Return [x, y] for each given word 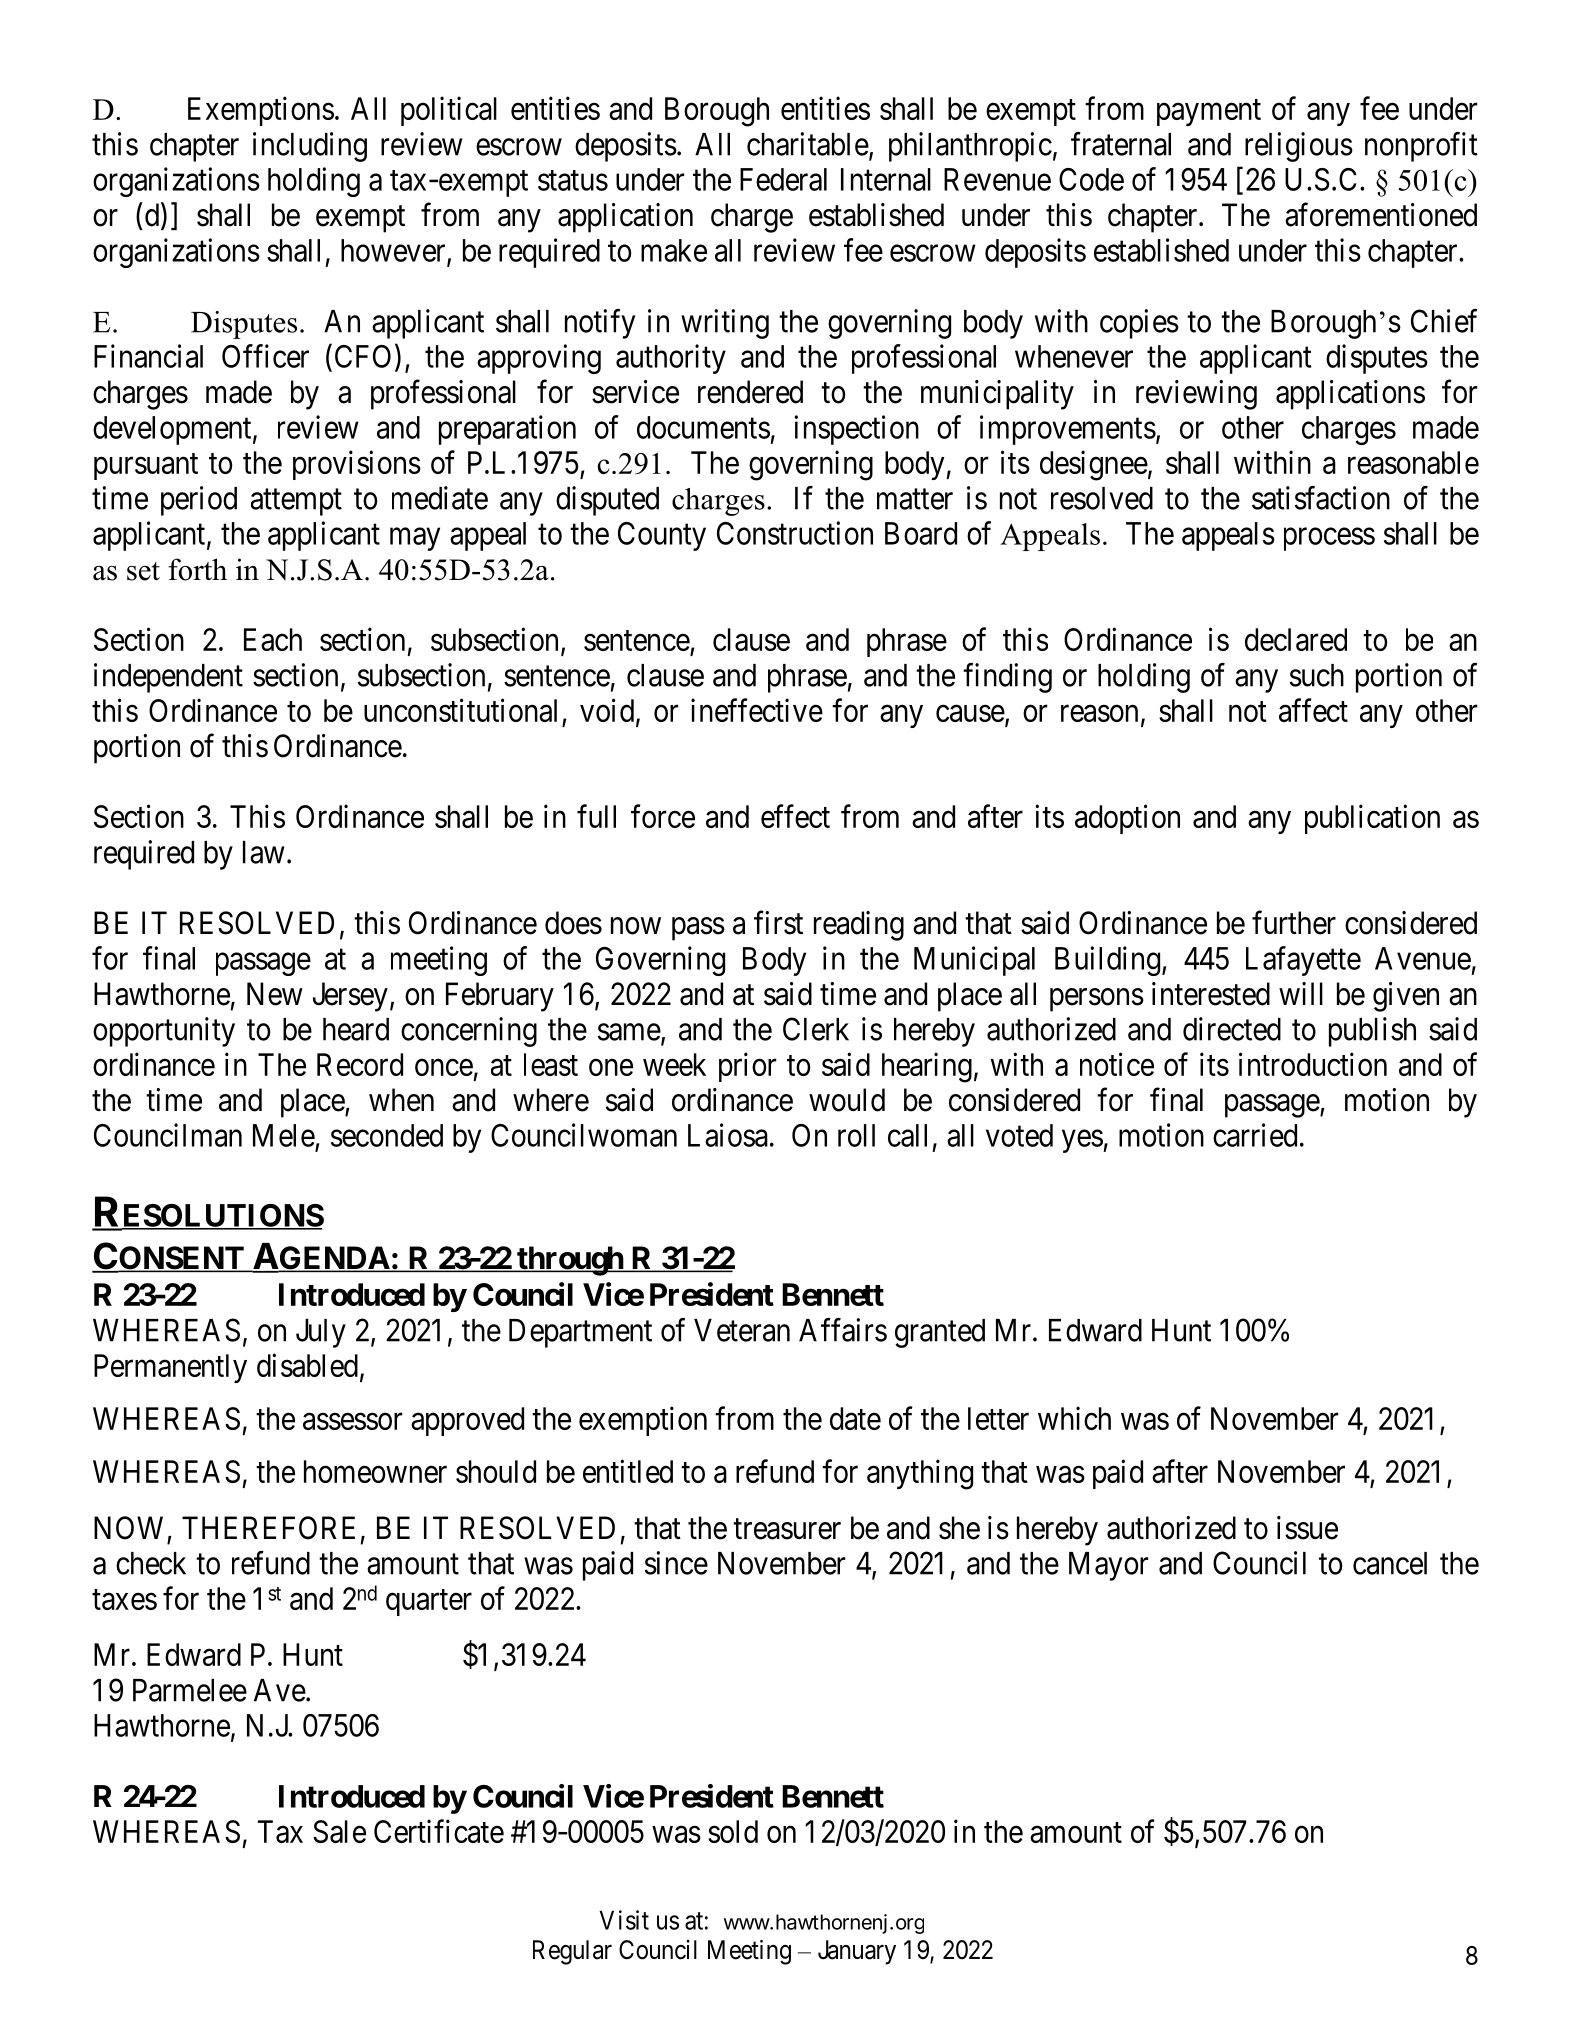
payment [1209, 113]
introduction [1313, 1064]
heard [356, 1029]
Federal [783, 179]
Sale [339, 1831]
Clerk [816, 1029]
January [857, 1952]
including [310, 147]
